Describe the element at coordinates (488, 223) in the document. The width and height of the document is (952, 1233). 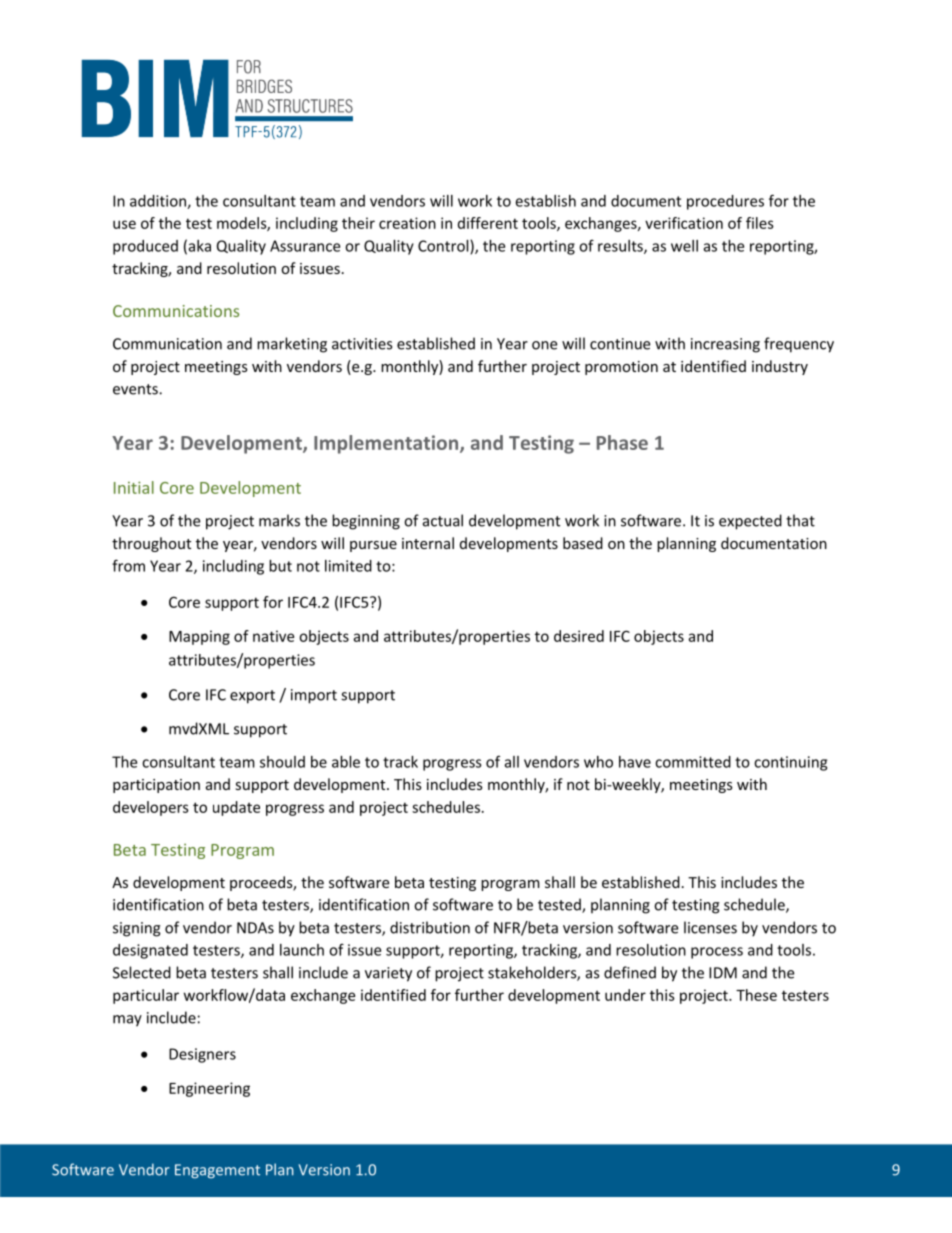
I see `different` at that location.
